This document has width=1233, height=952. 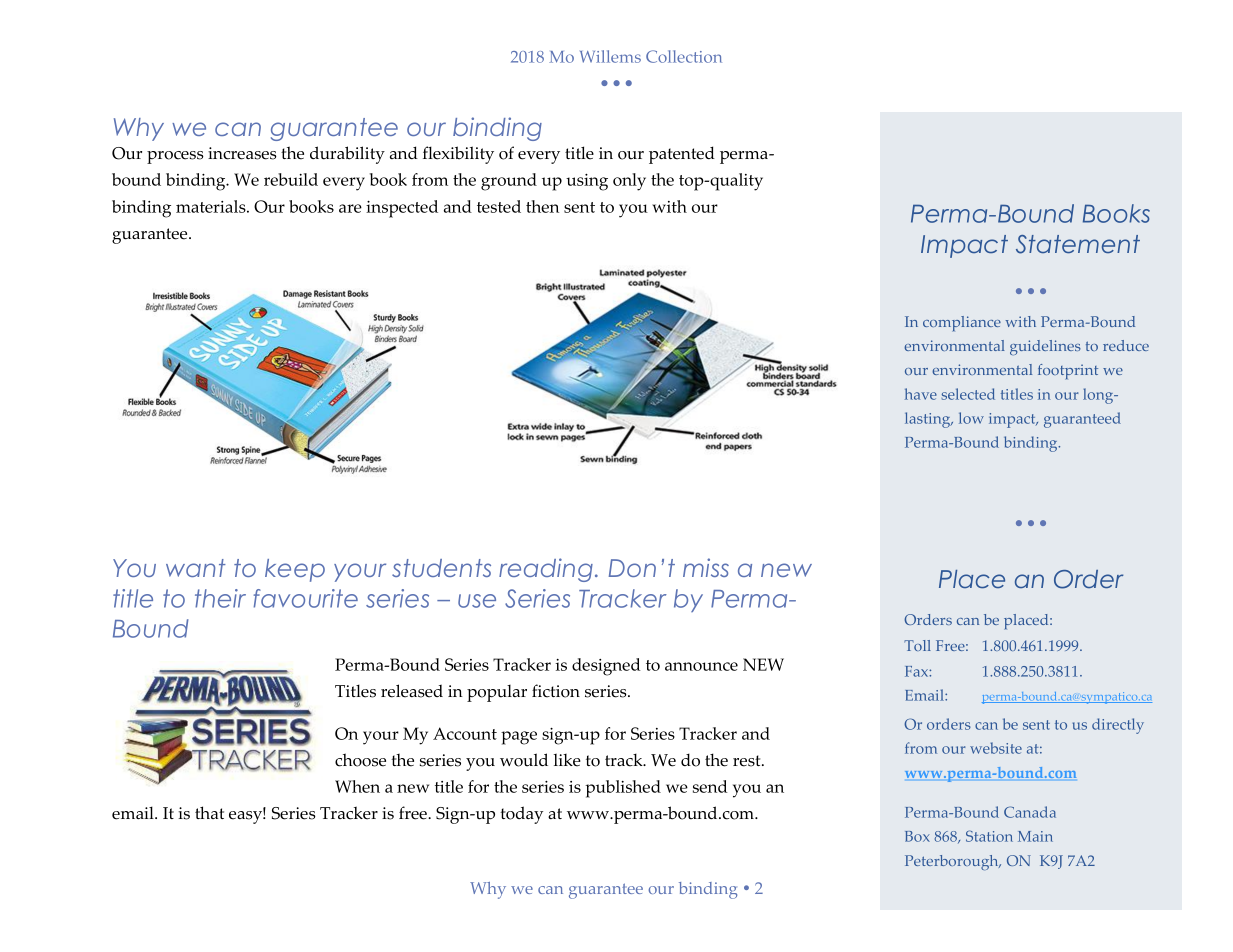 I want to click on patented, so click(x=682, y=155).
